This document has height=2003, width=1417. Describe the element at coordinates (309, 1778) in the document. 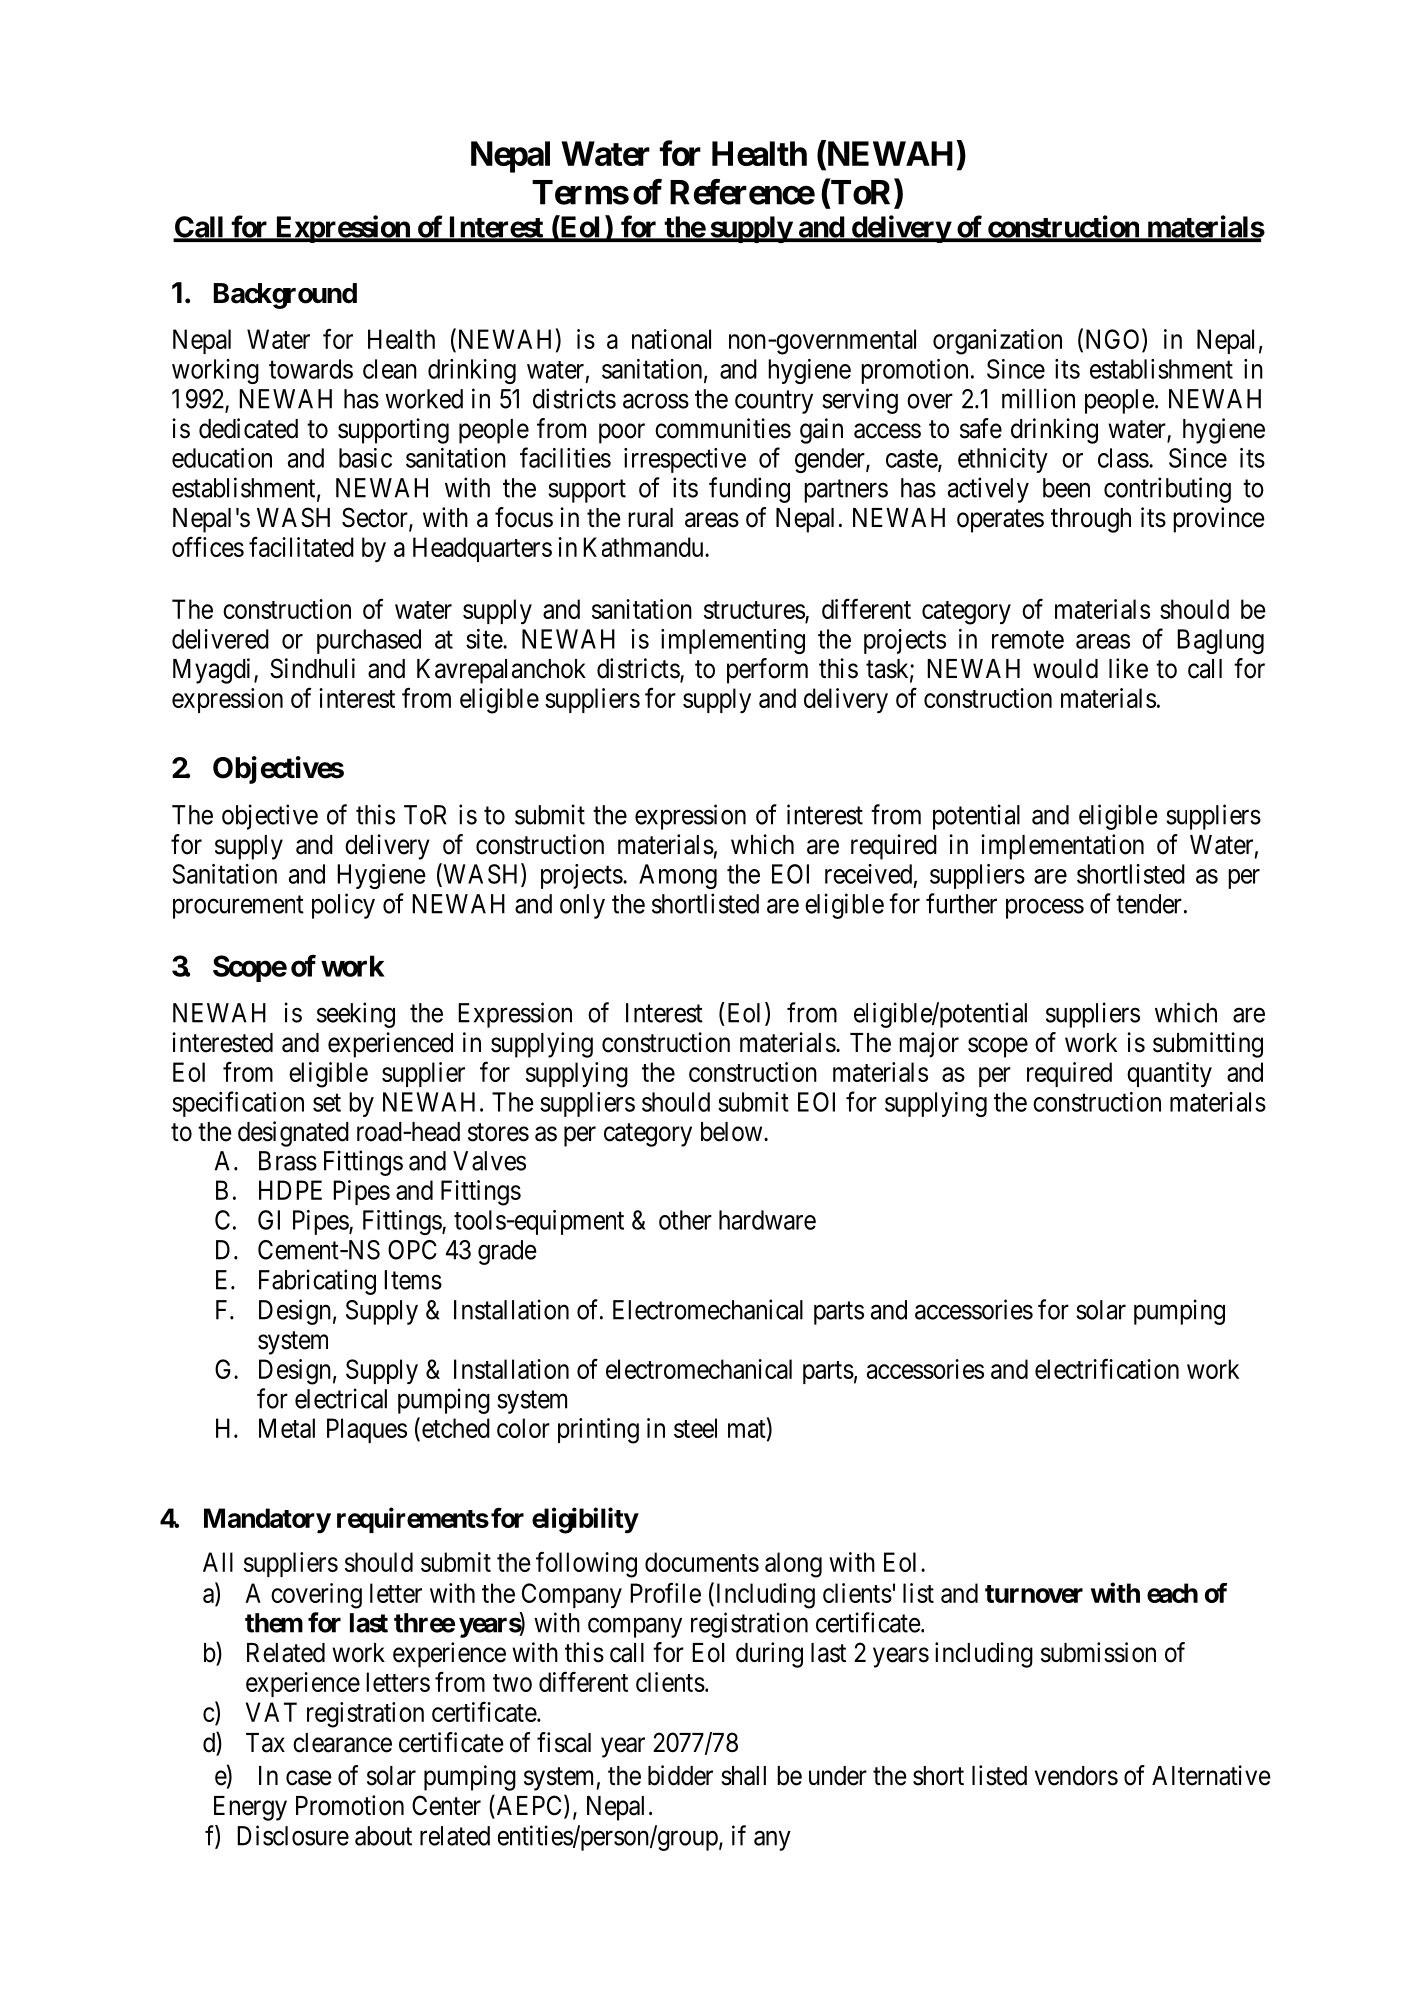

I see `case` at that location.
